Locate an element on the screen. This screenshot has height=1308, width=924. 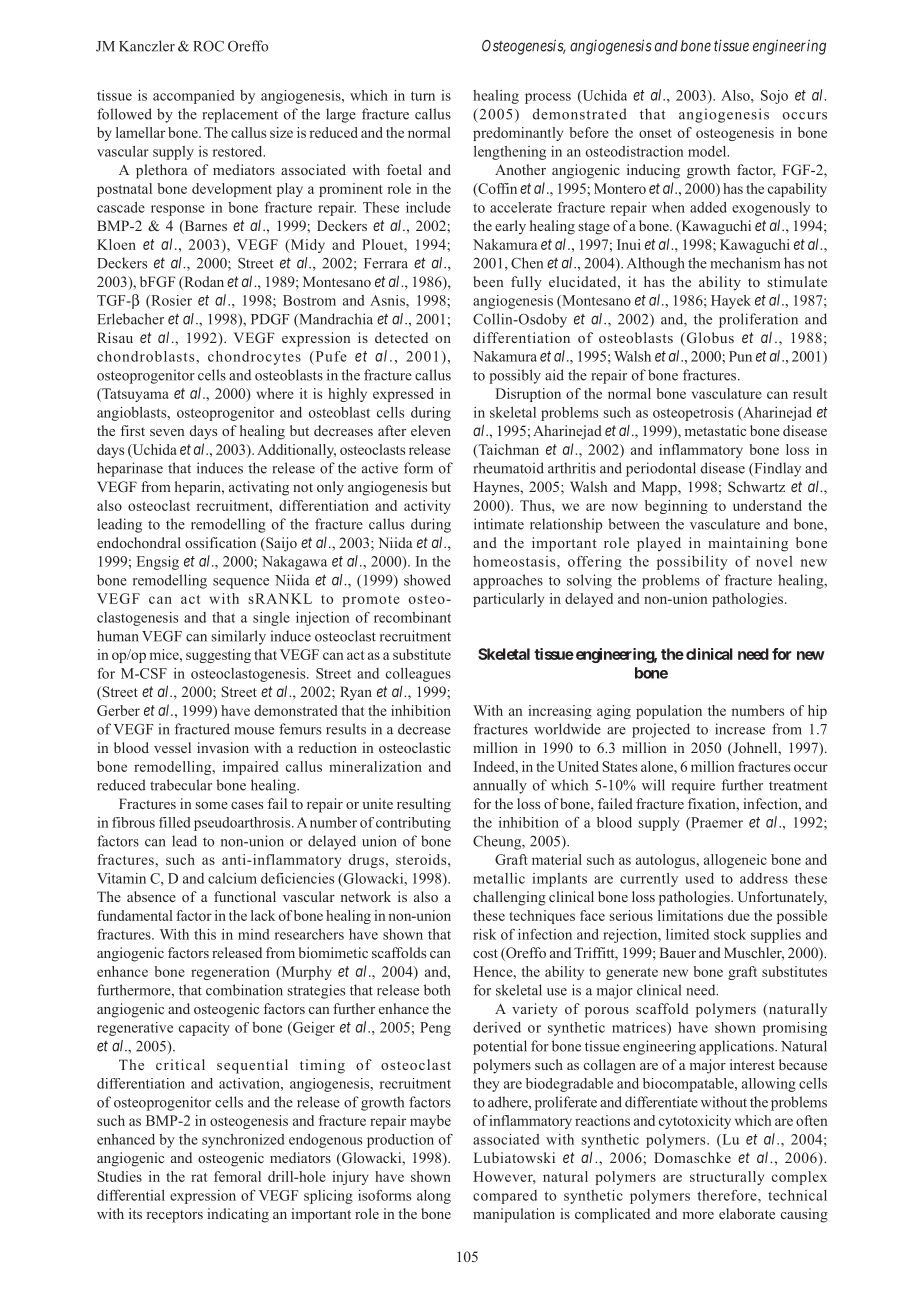
suggesting is located at coordinates (218, 656).
